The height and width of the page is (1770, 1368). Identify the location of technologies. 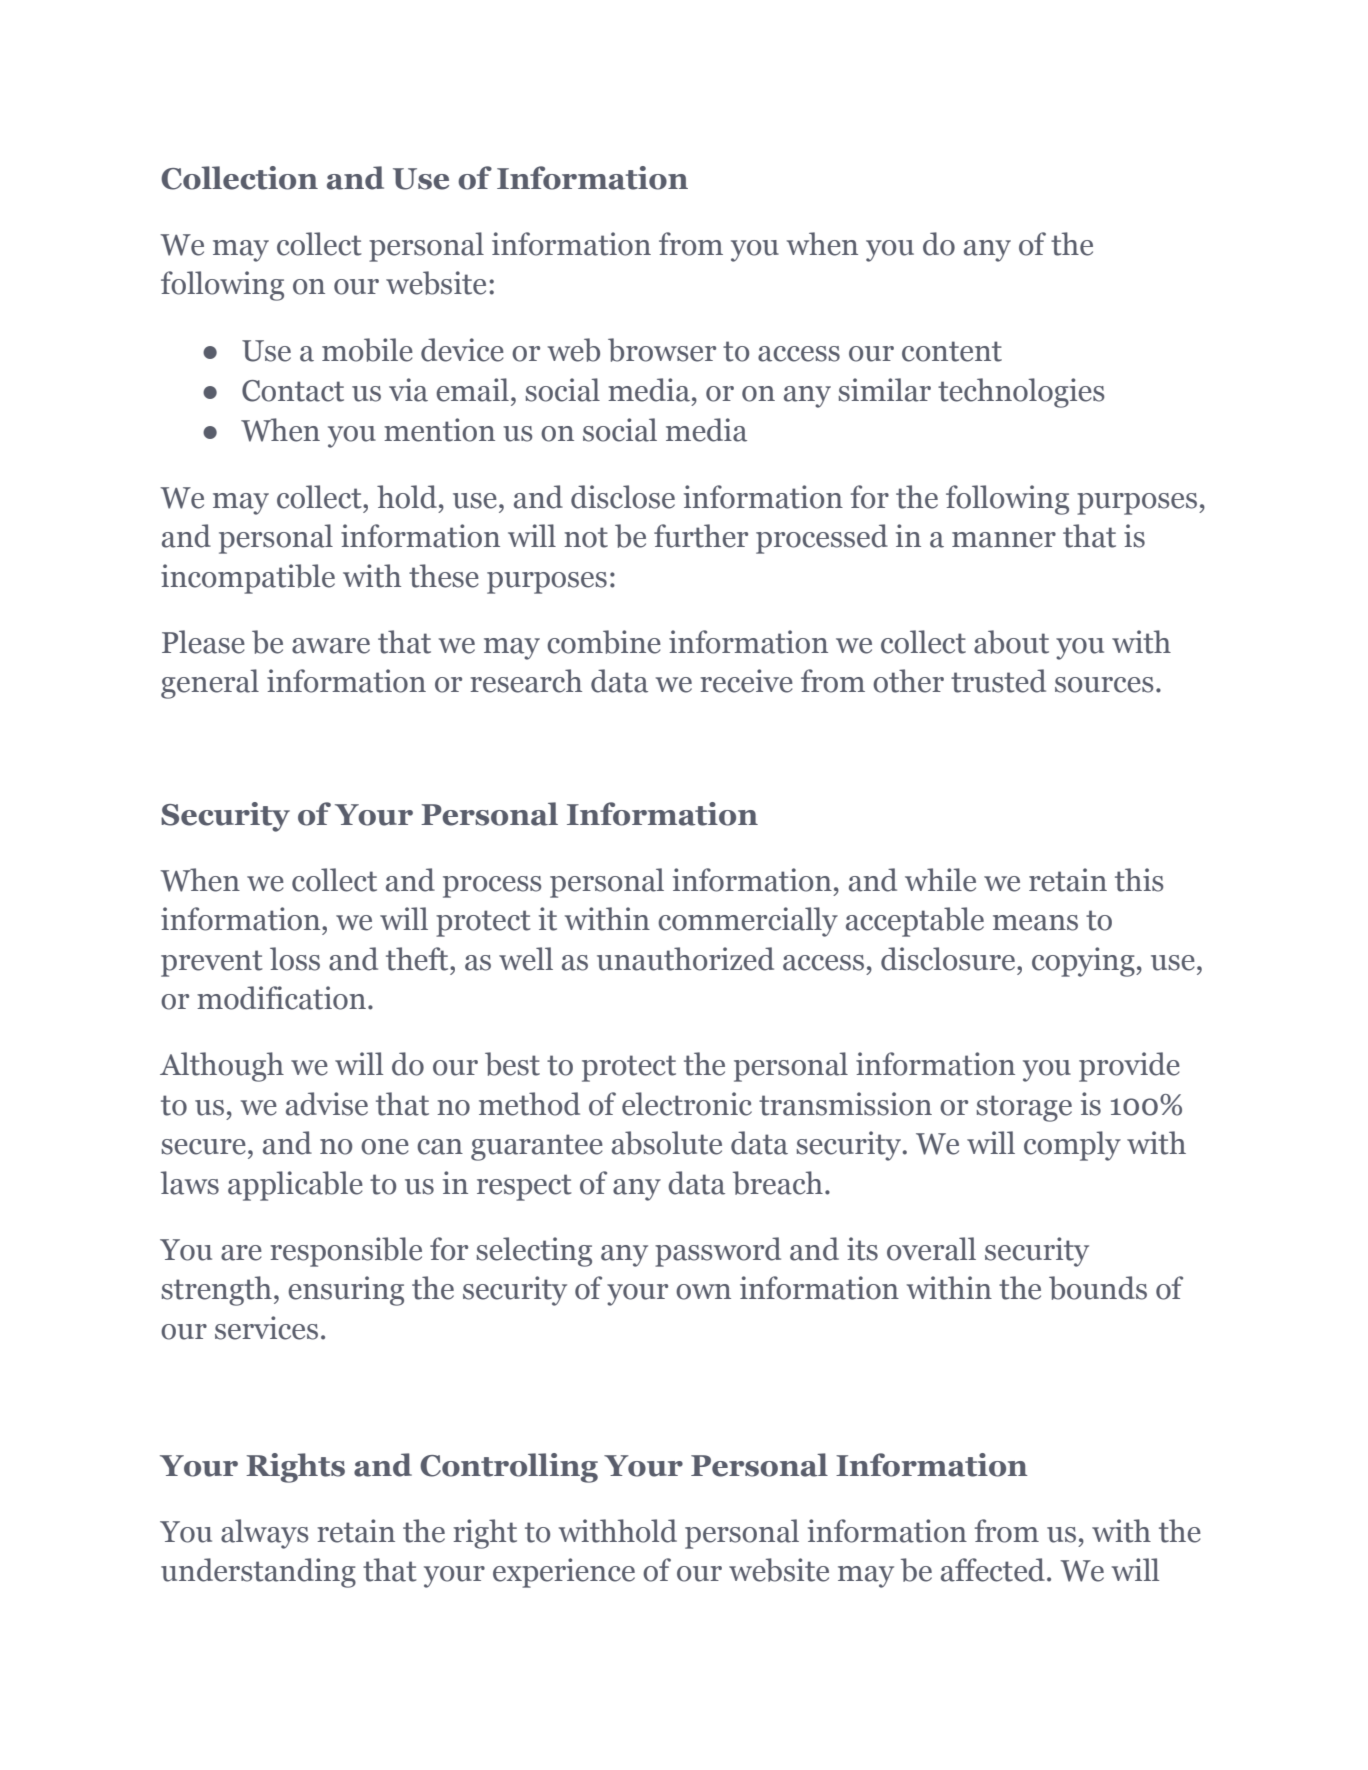
(1021, 393).
